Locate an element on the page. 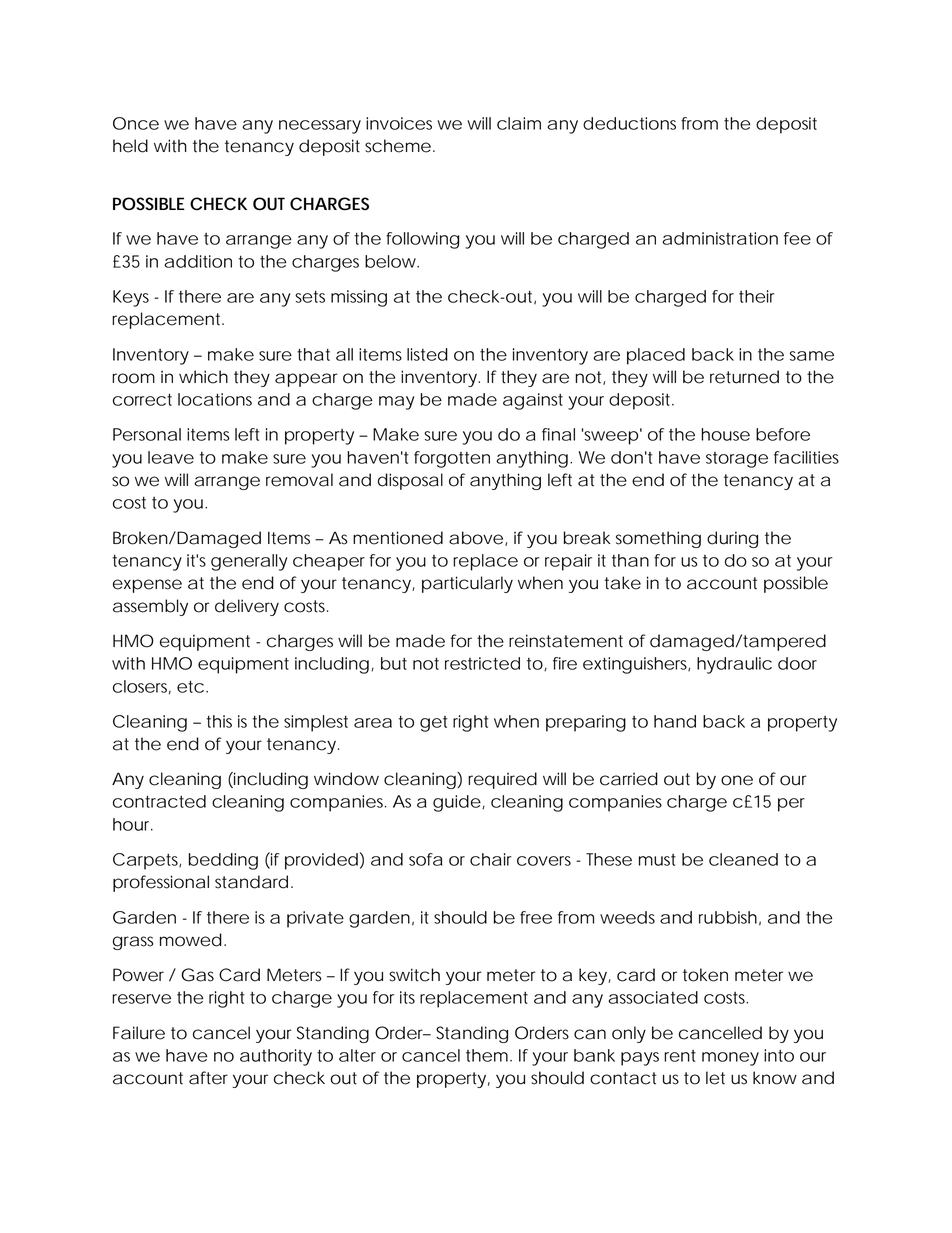 This document has width=952, height=1233. invoices is located at coordinates (399, 123).
